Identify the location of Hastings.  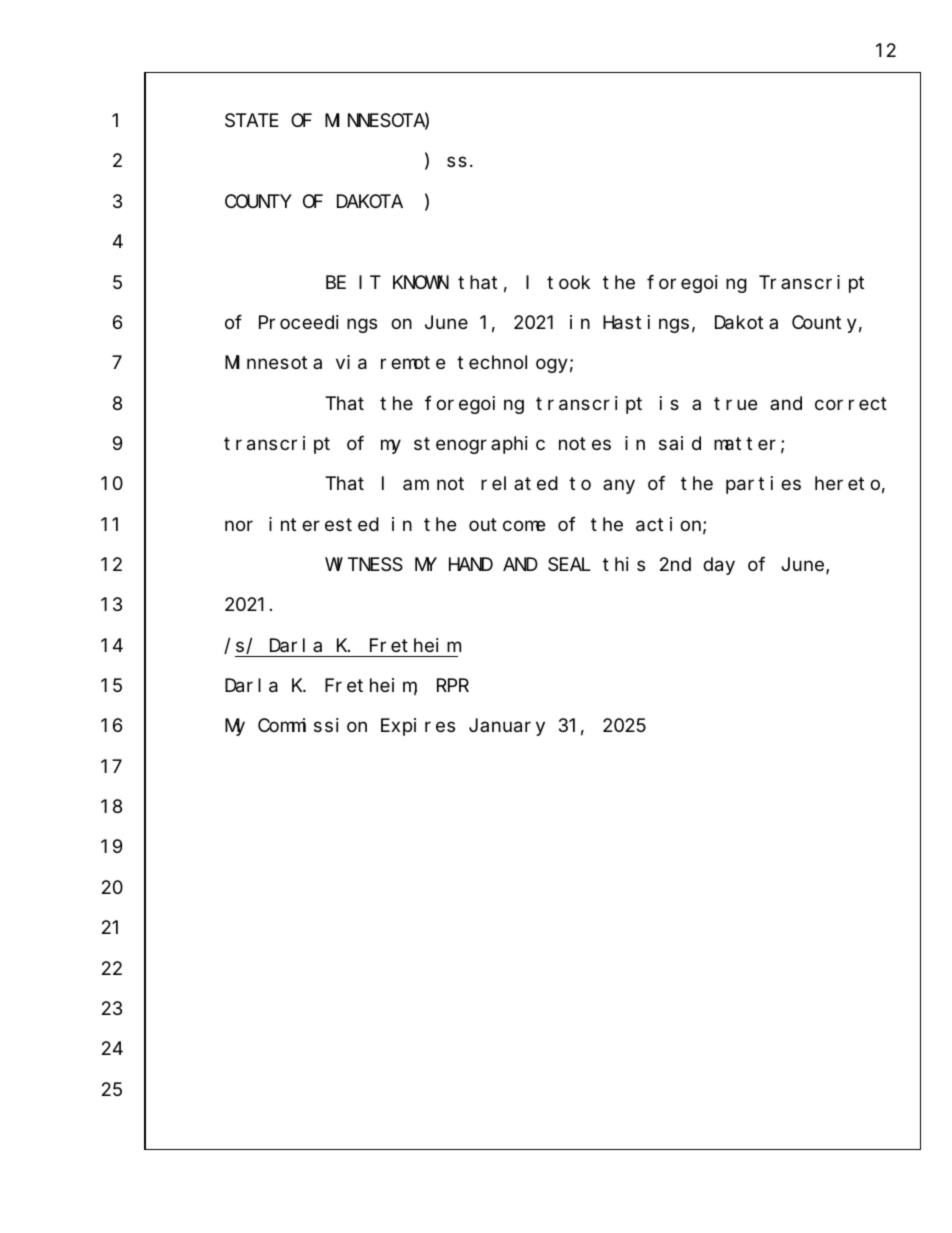
(646, 324).
